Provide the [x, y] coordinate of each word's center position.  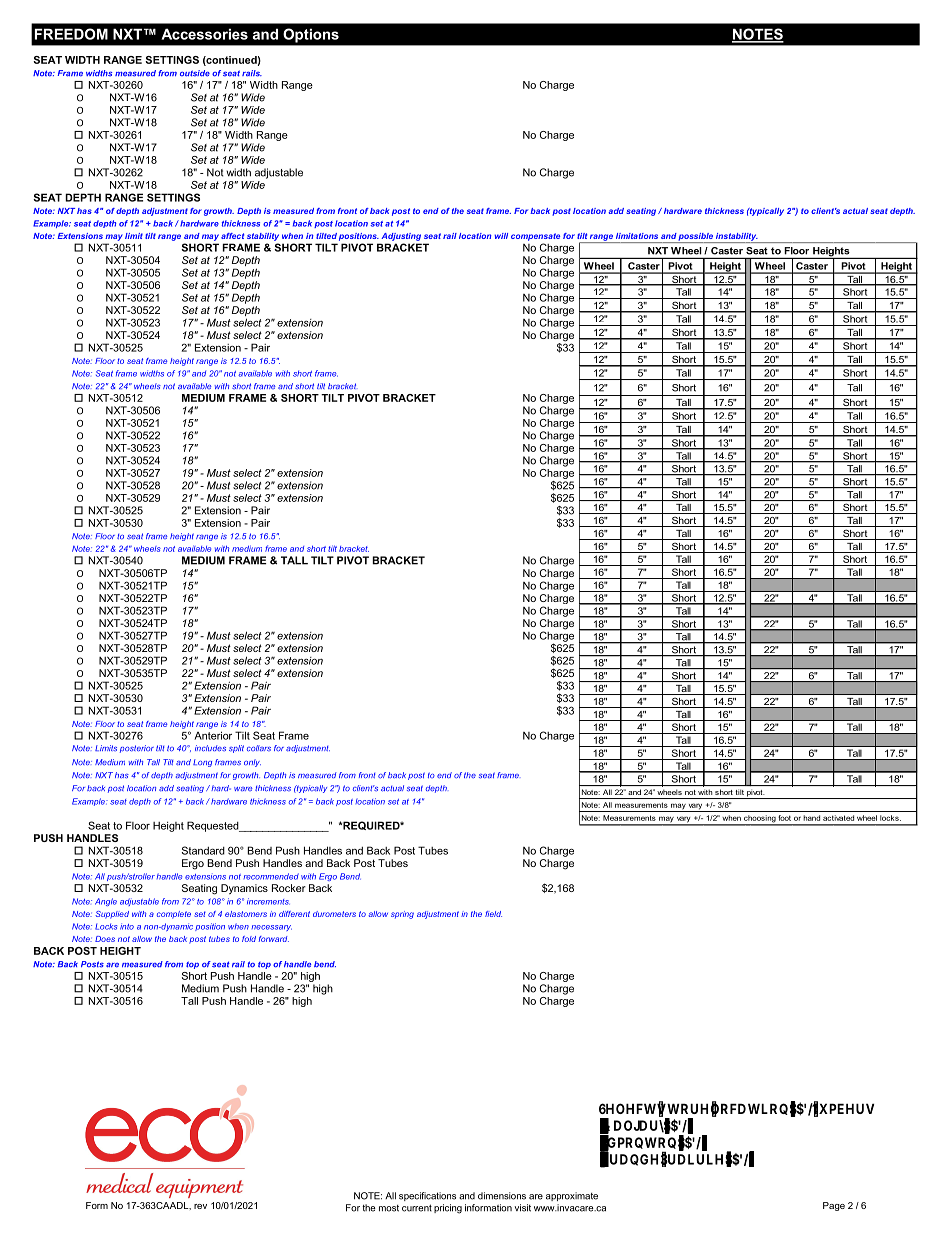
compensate [535, 237]
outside [195, 73]
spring [402, 915]
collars [259, 748]
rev [200, 1206]
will [501, 236]
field [493, 914]
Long [202, 763]
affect [232, 236]
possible [696, 238]
